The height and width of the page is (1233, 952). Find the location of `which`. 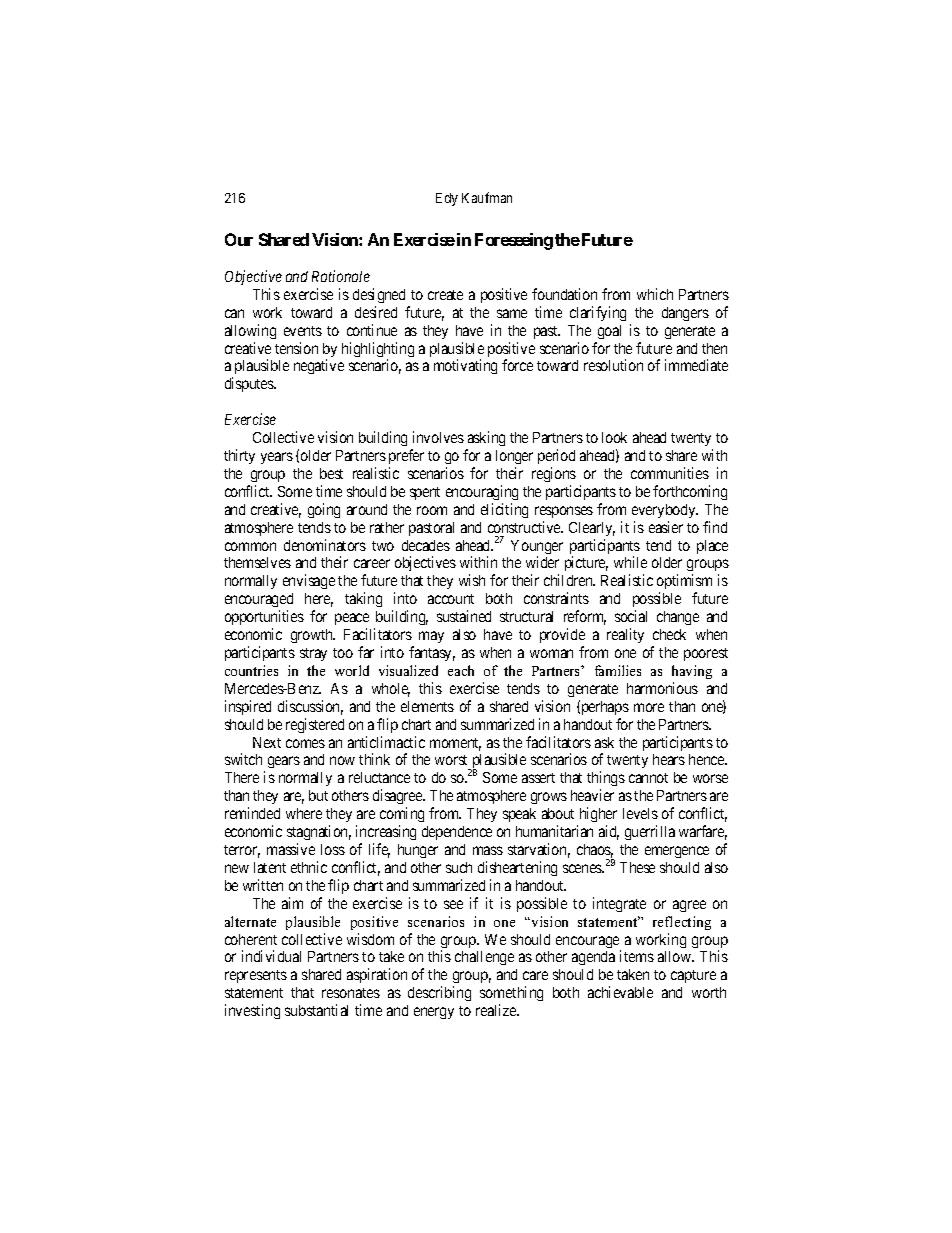

which is located at coordinates (655, 294).
